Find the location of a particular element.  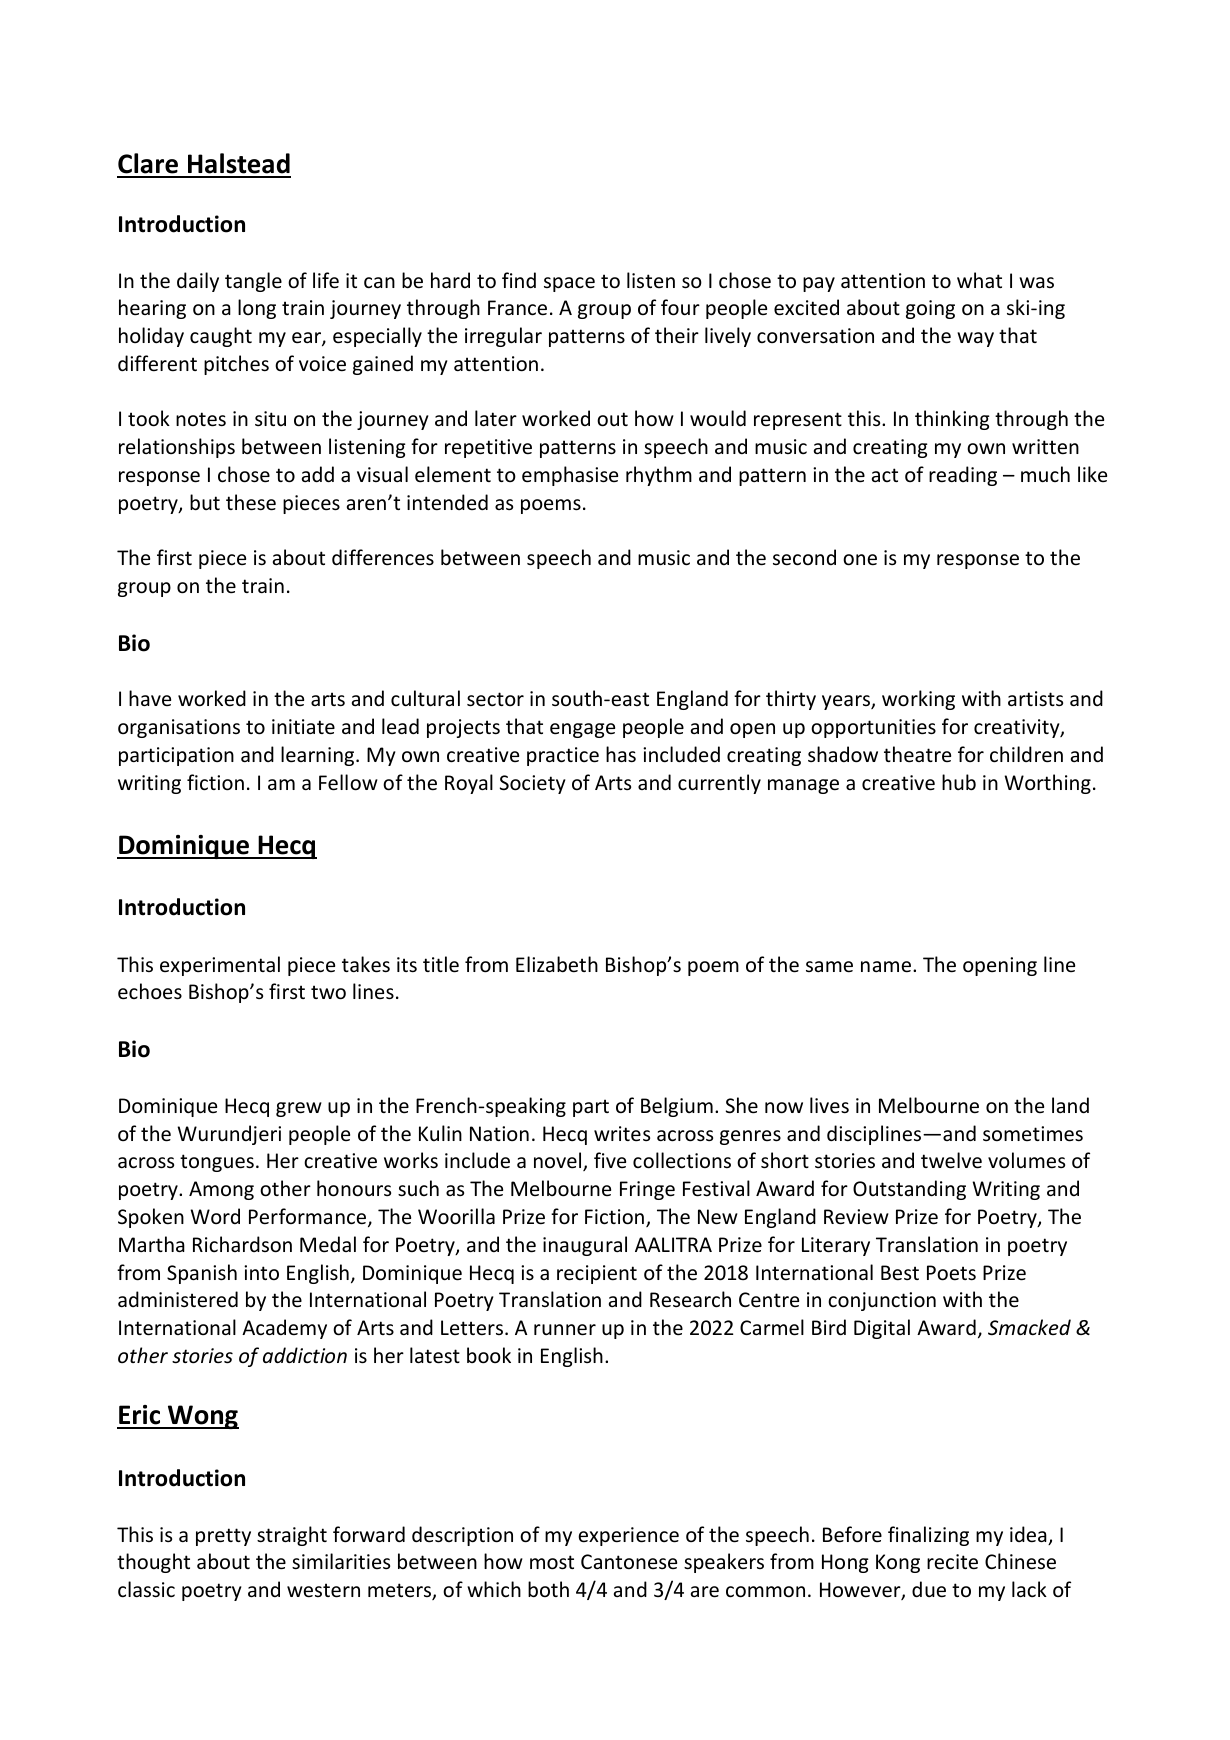

way is located at coordinates (975, 339).
